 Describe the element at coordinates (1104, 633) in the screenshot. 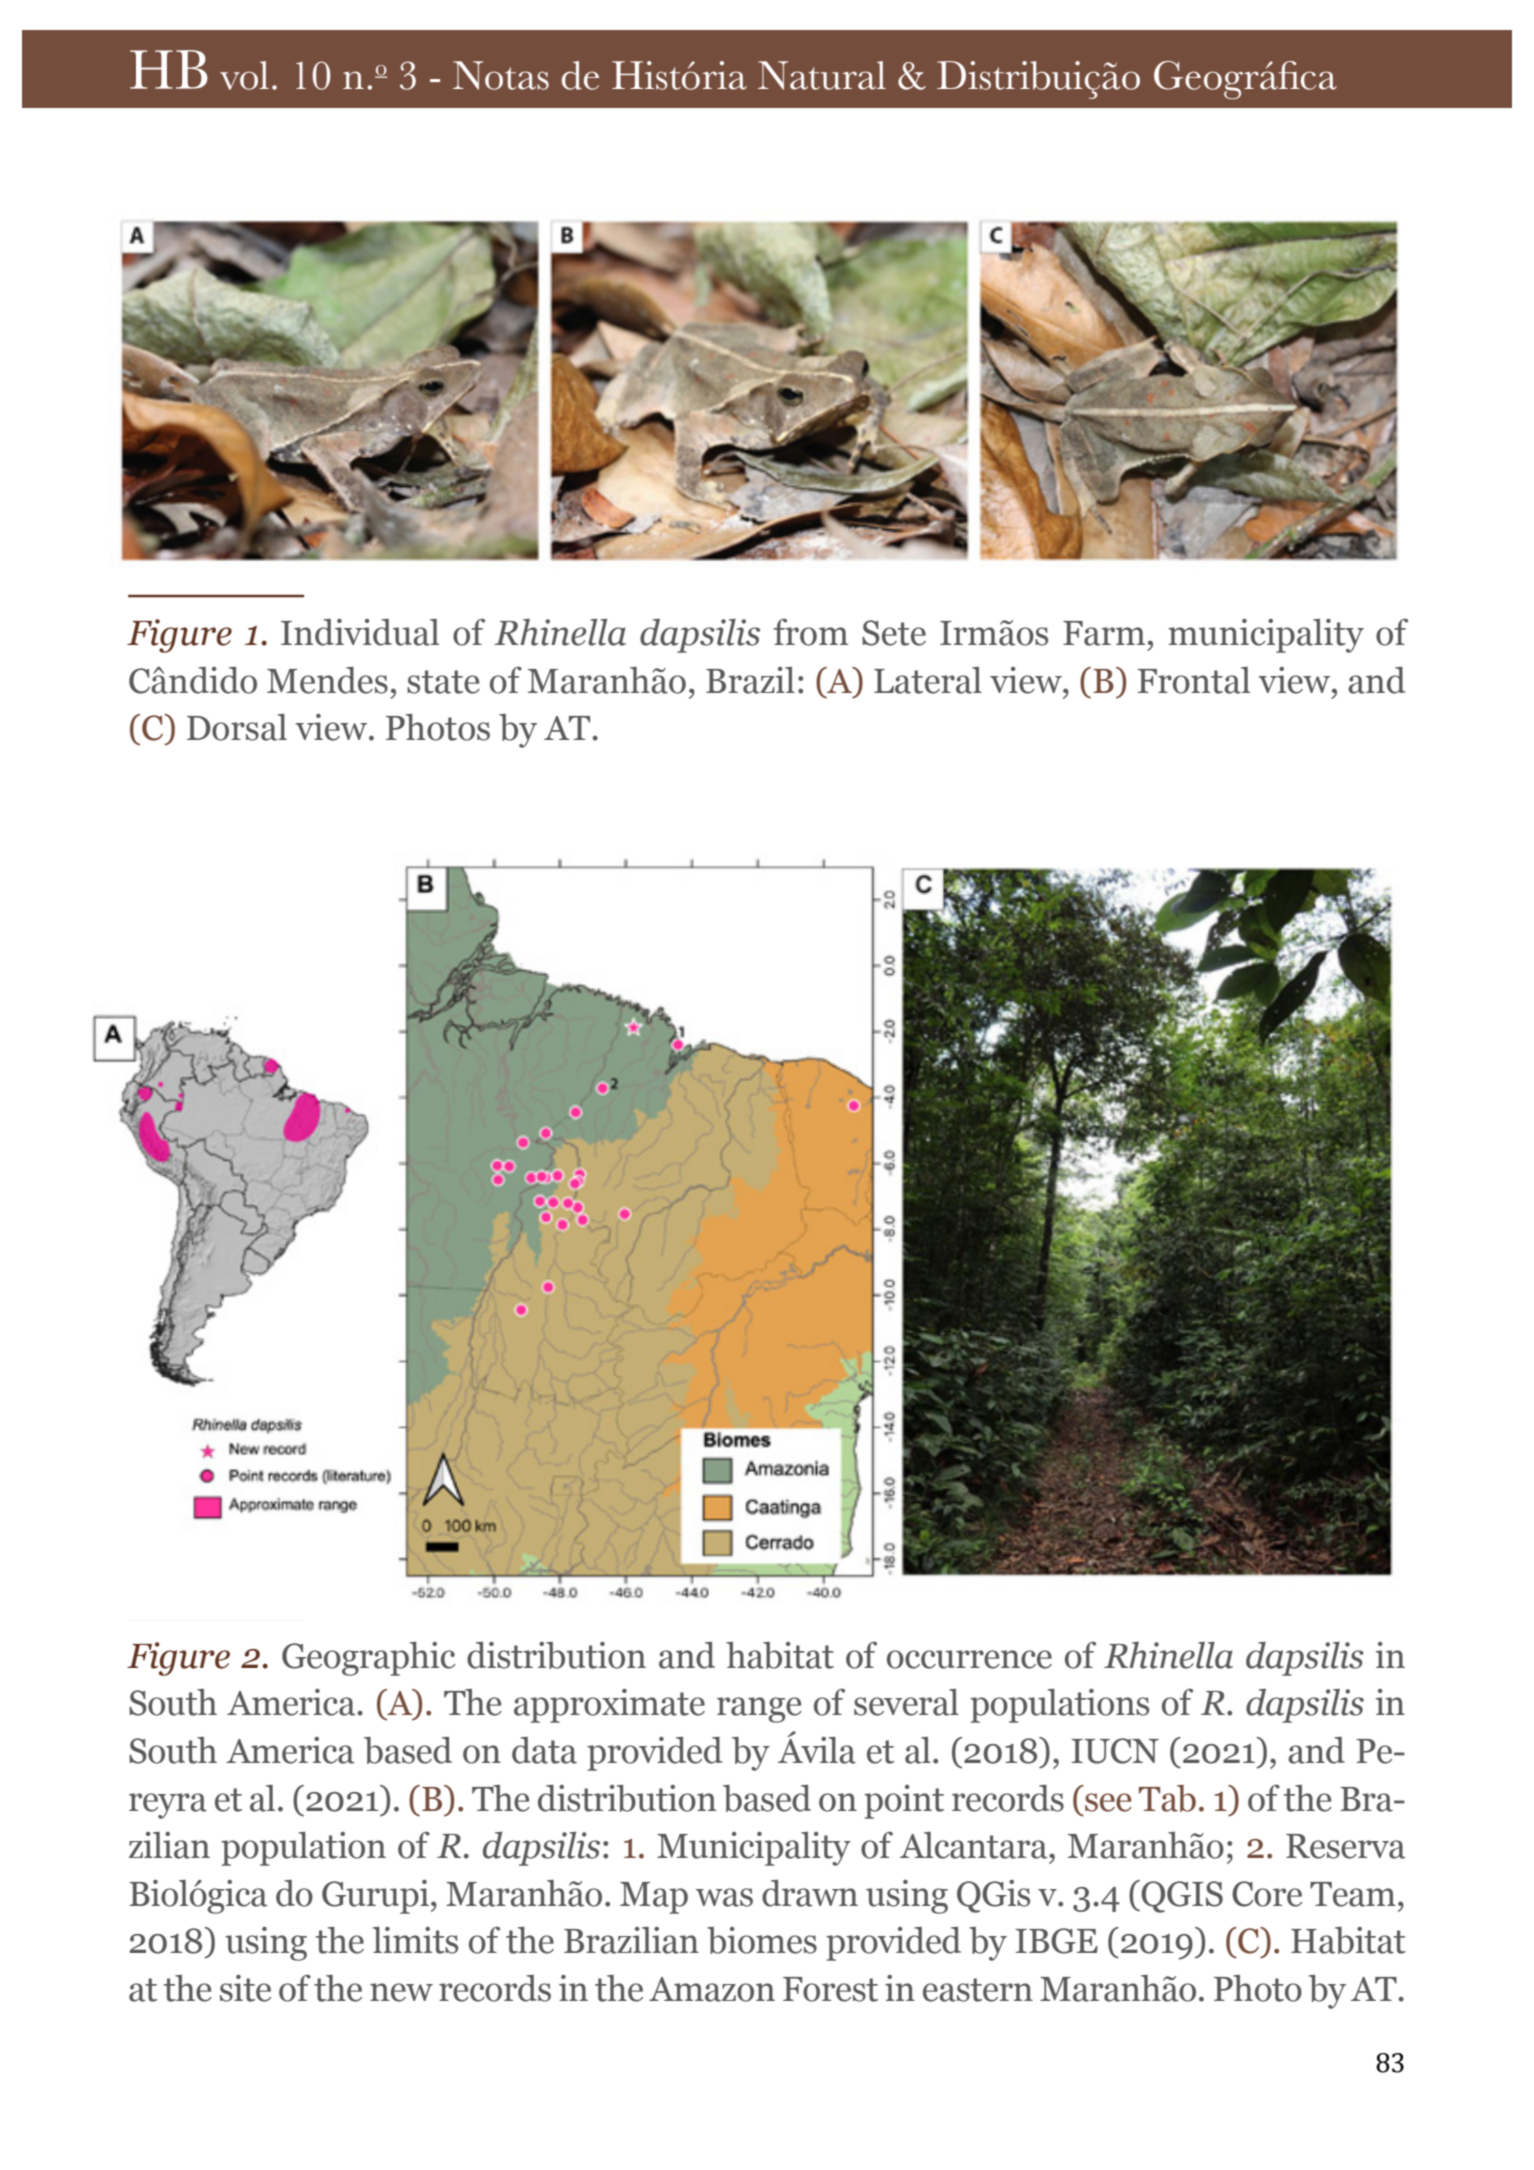

I see `Farm` at that location.
